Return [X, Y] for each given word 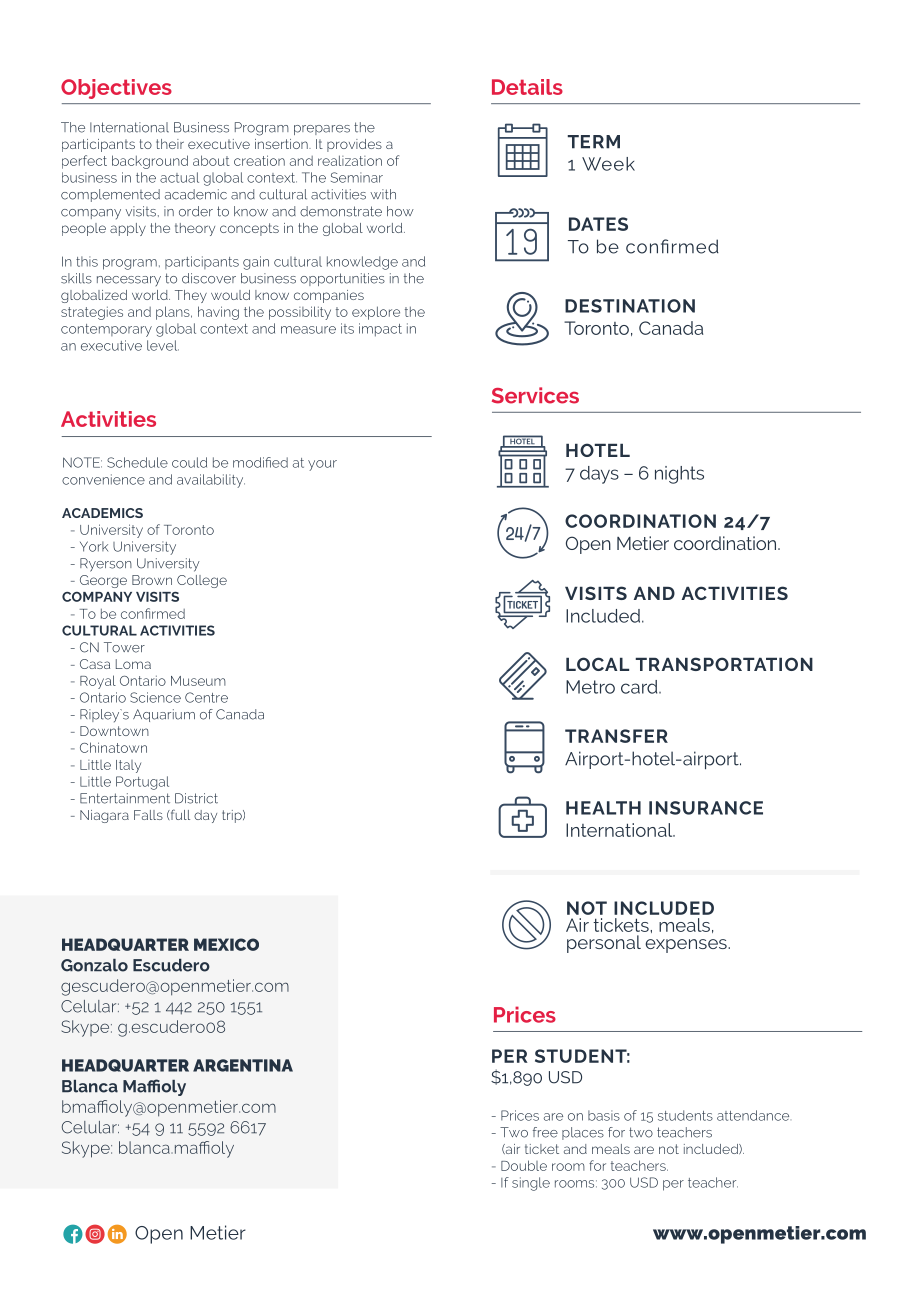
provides [354, 145]
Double [524, 1165]
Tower [124, 647]
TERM [594, 142]
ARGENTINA [243, 1065]
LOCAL [597, 664]
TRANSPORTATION [724, 664]
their [170, 144]
